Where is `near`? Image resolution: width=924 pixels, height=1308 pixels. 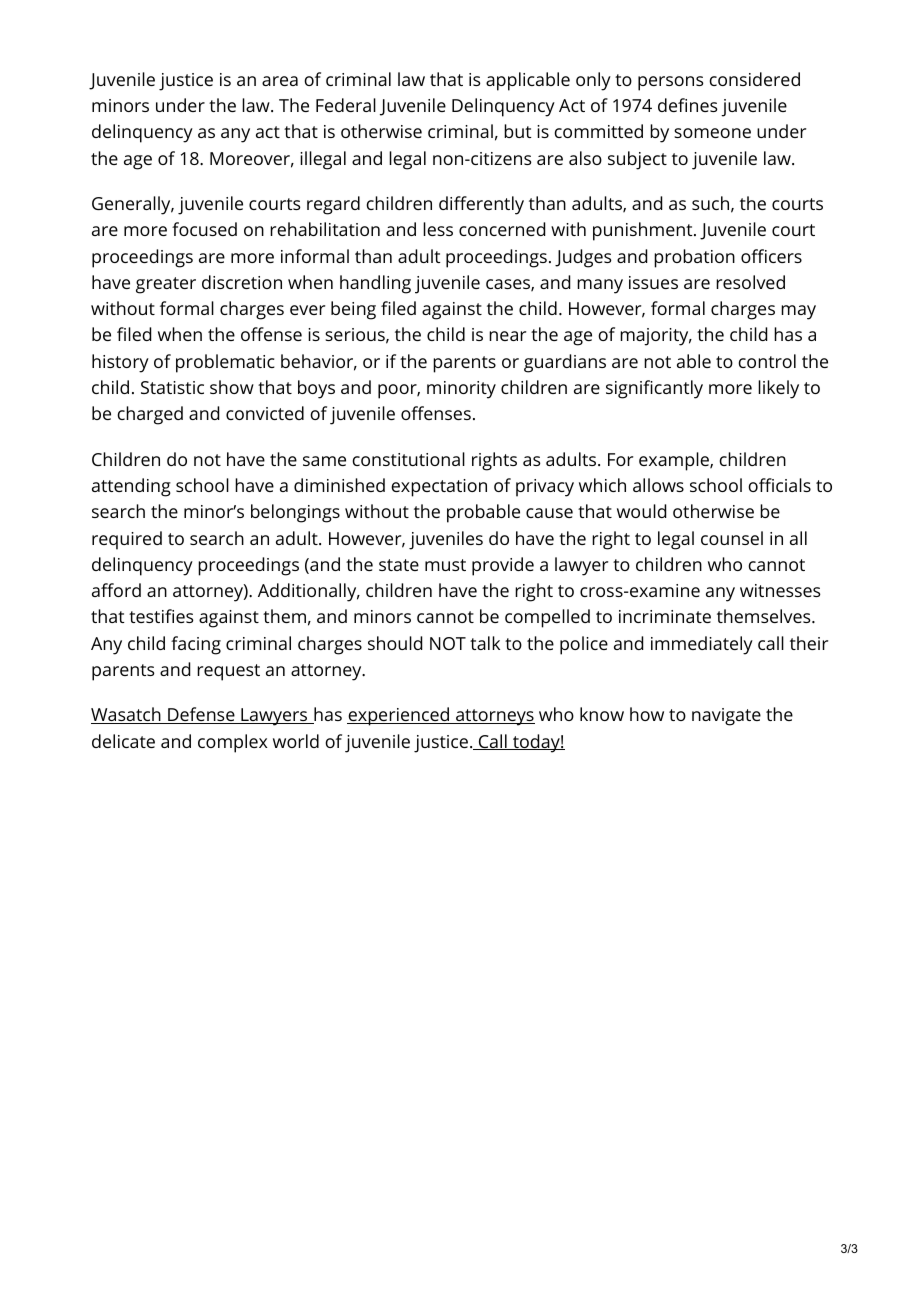 near is located at coordinates (507, 336).
